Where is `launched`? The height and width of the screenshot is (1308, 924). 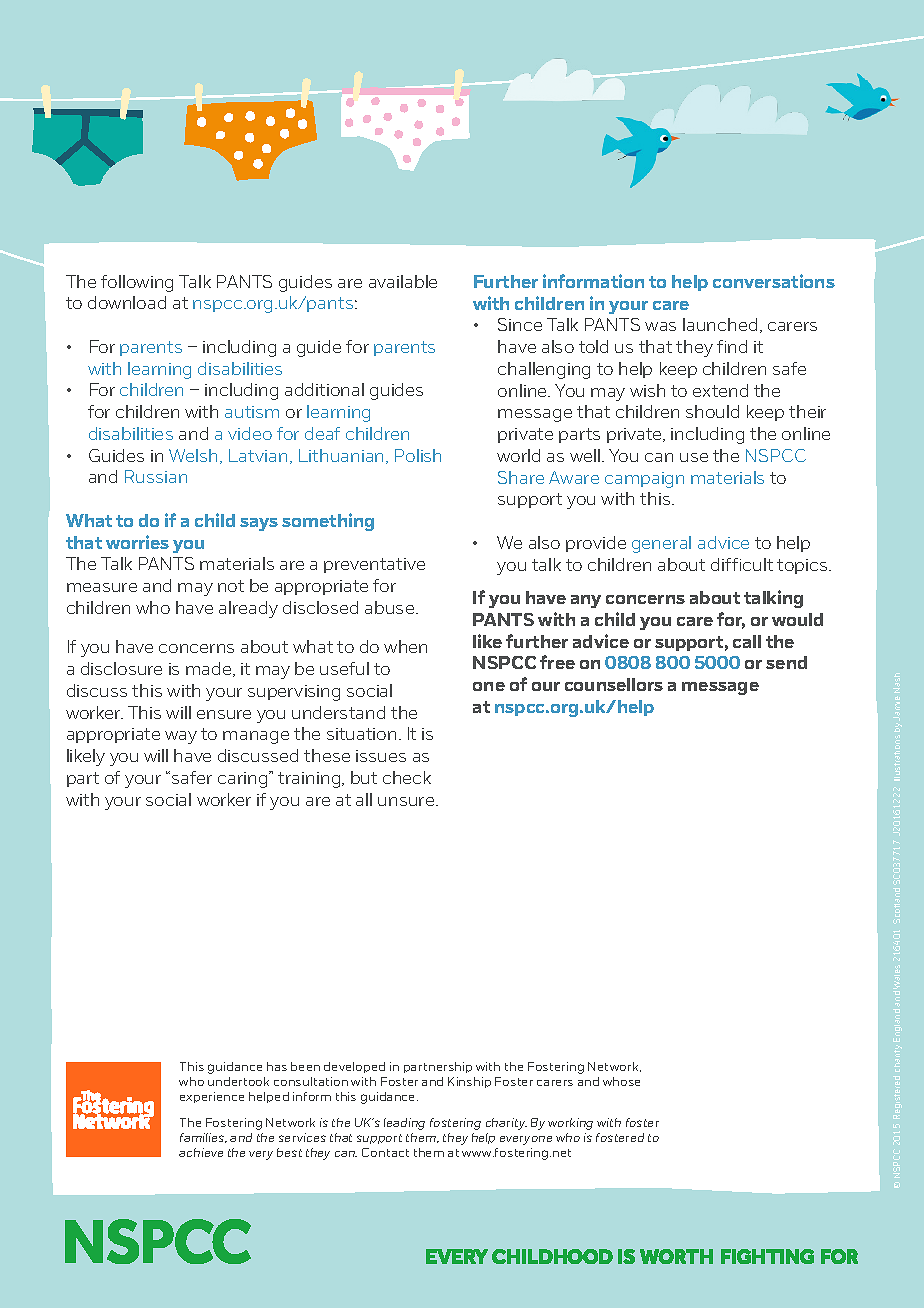
launched is located at coordinates (720, 324).
